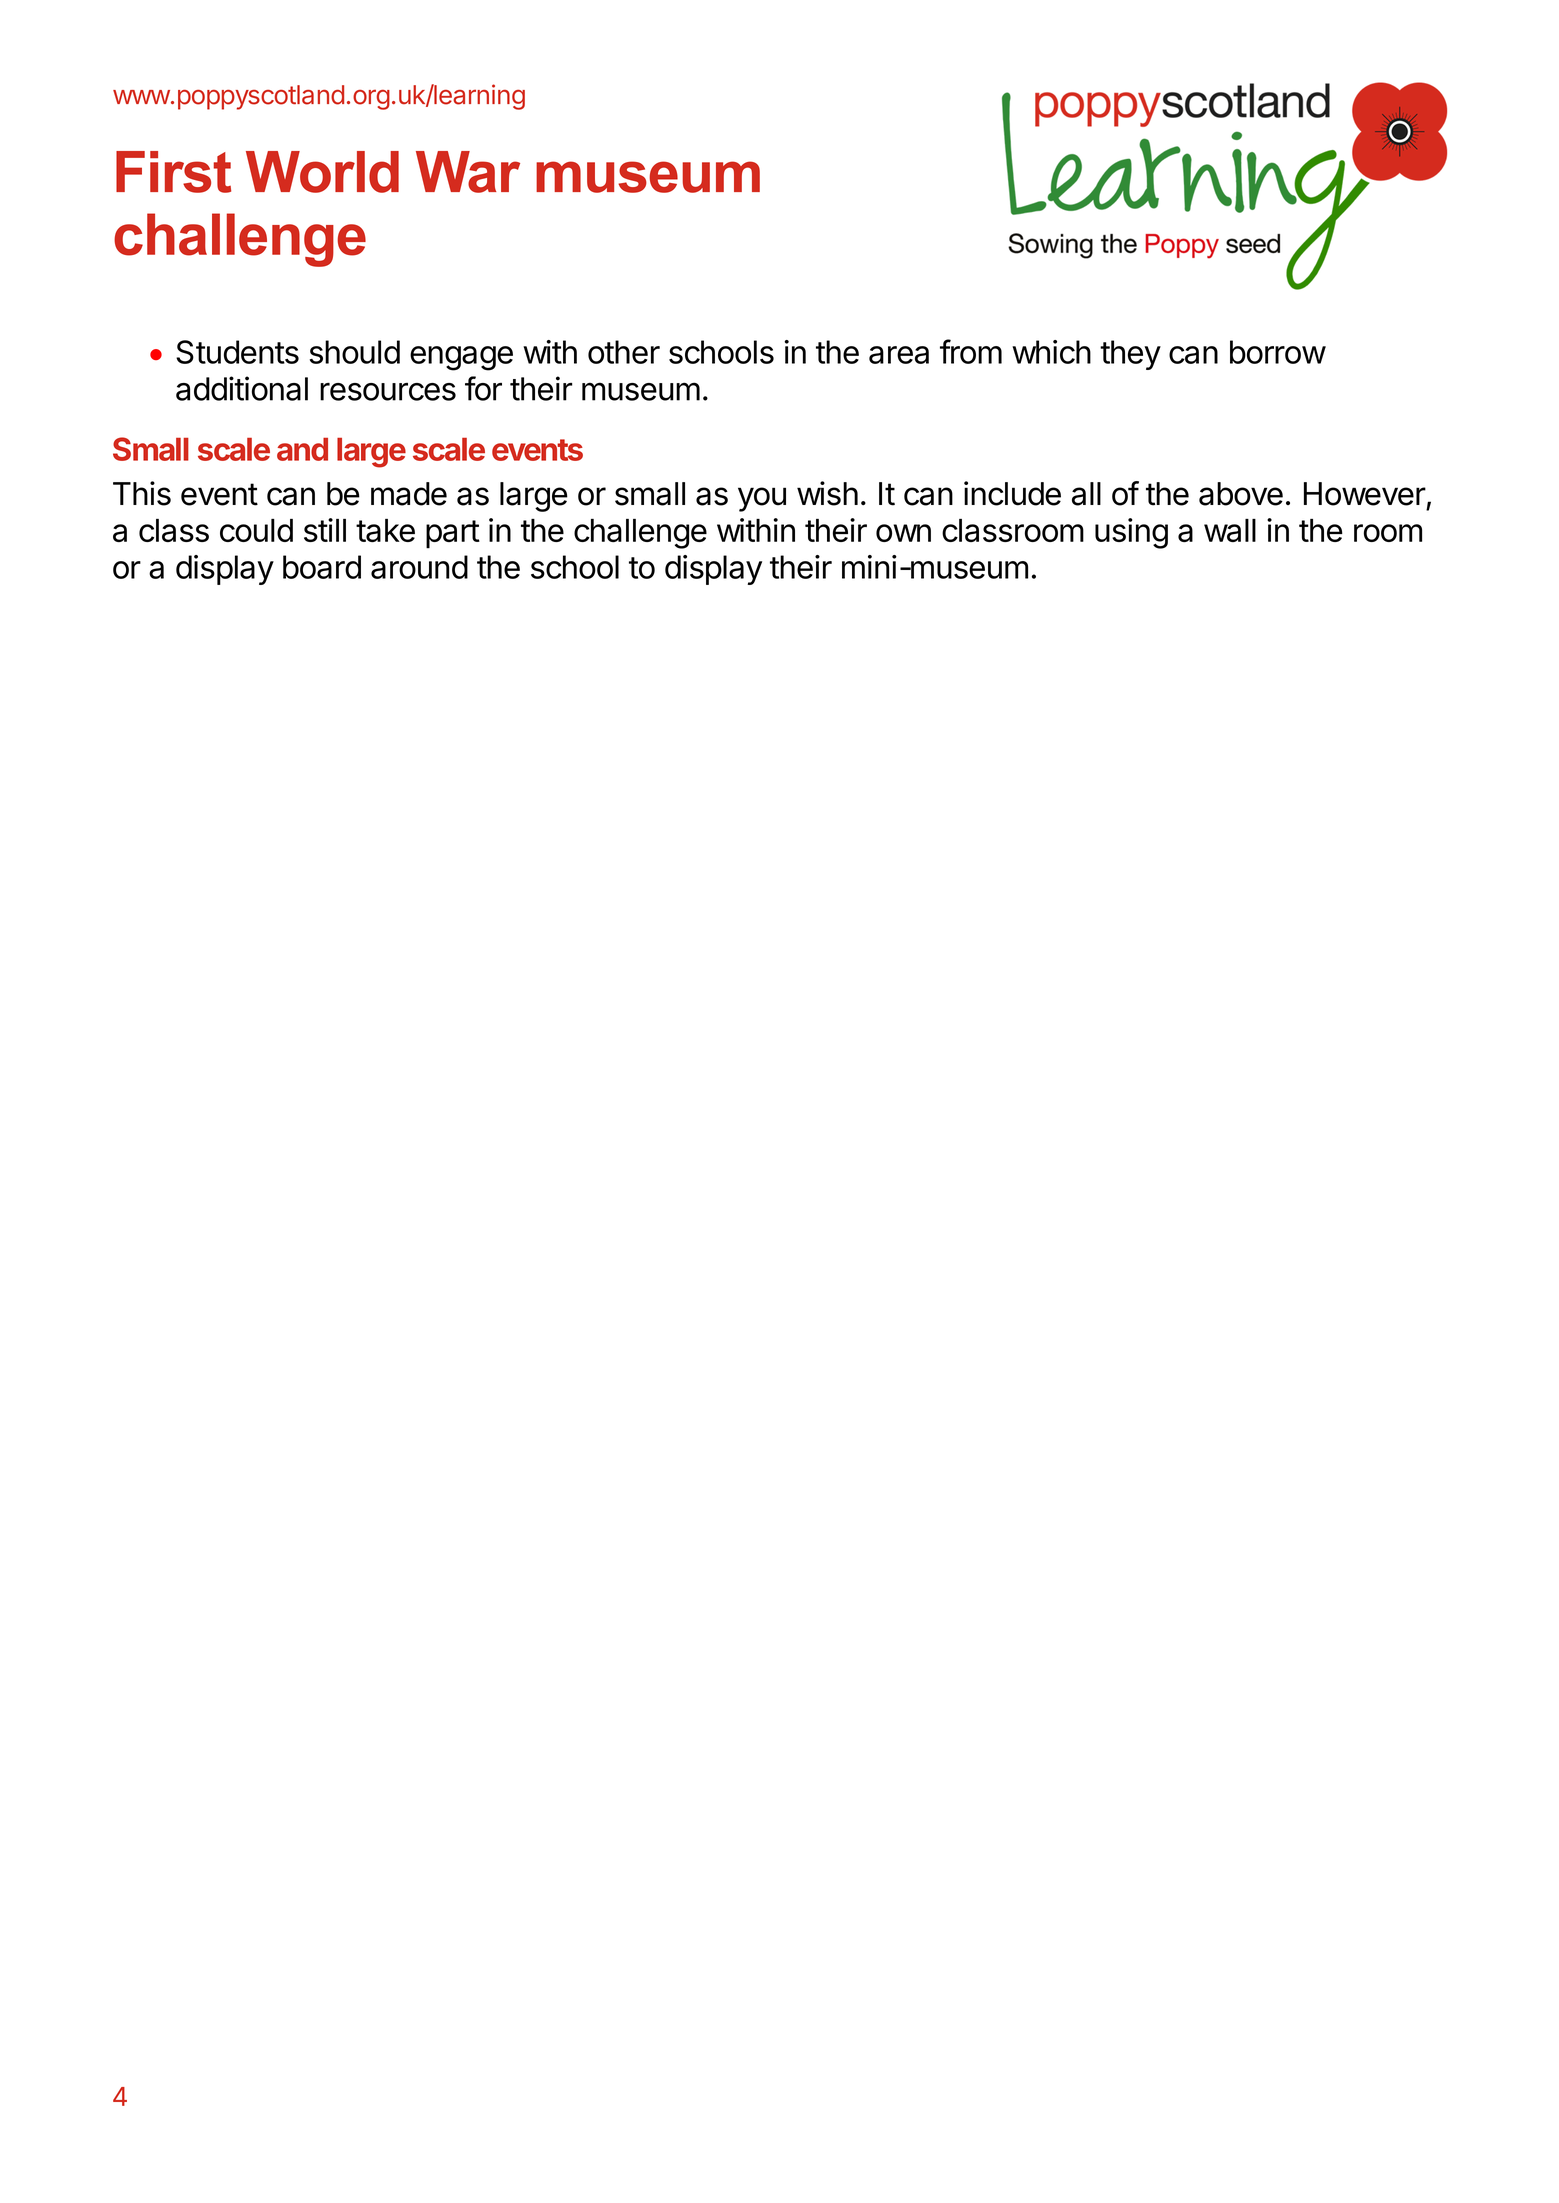 This screenshot has width=1559, height=2203. I want to click on they, so click(1130, 355).
